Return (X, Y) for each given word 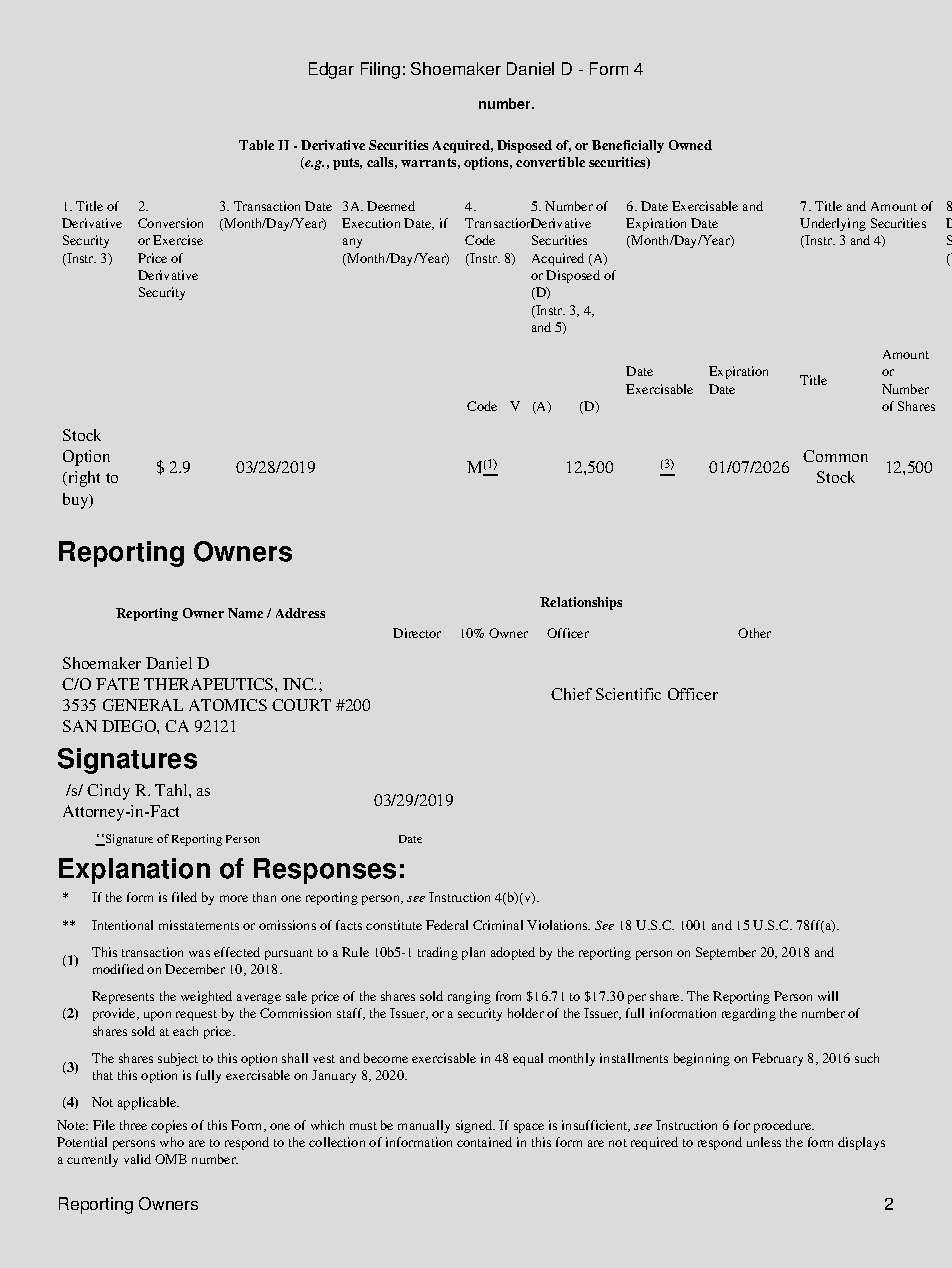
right (83, 479)
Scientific (628, 694)
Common (835, 456)
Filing (380, 70)
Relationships (581, 603)
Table (256, 145)
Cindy (108, 792)
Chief (571, 694)
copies (169, 1126)
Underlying (833, 224)
